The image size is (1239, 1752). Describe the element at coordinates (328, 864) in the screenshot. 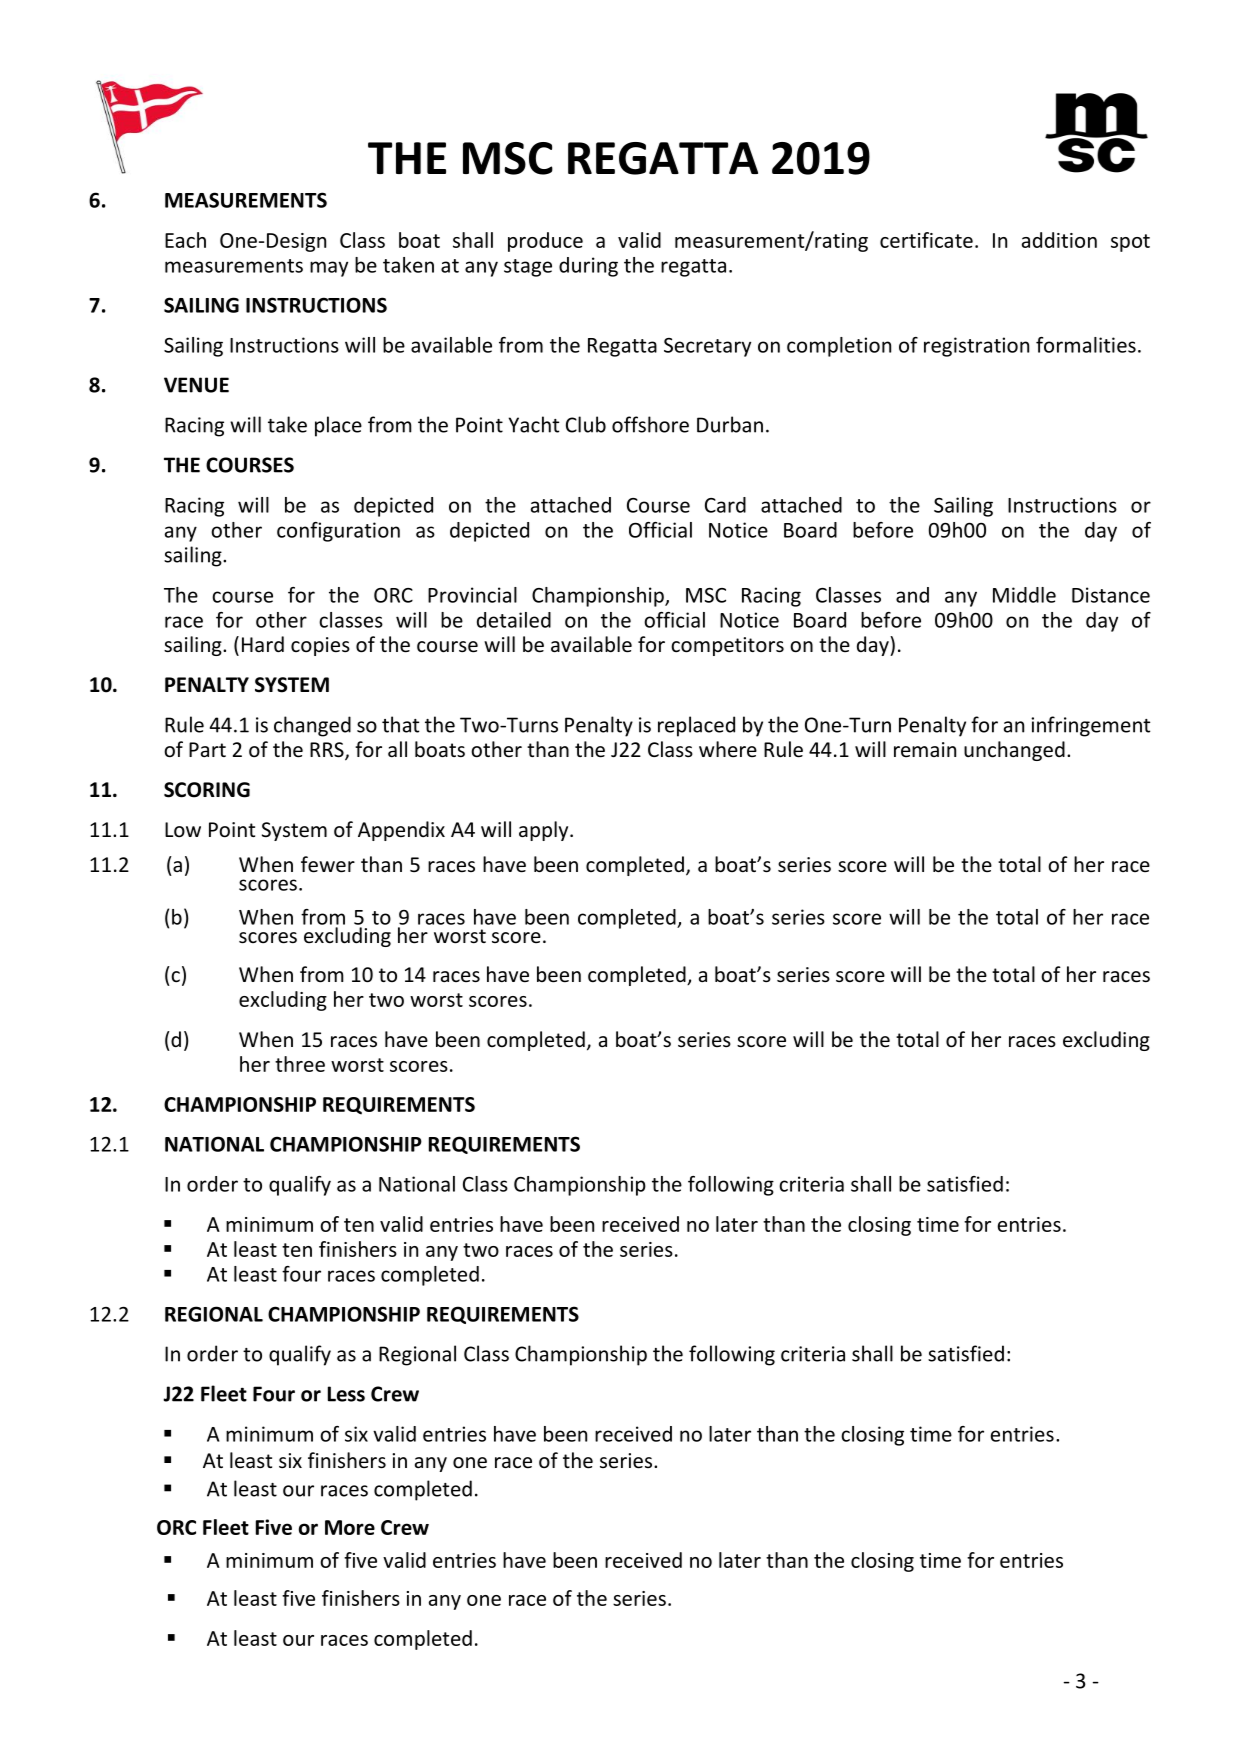

I see `fewer` at that location.
